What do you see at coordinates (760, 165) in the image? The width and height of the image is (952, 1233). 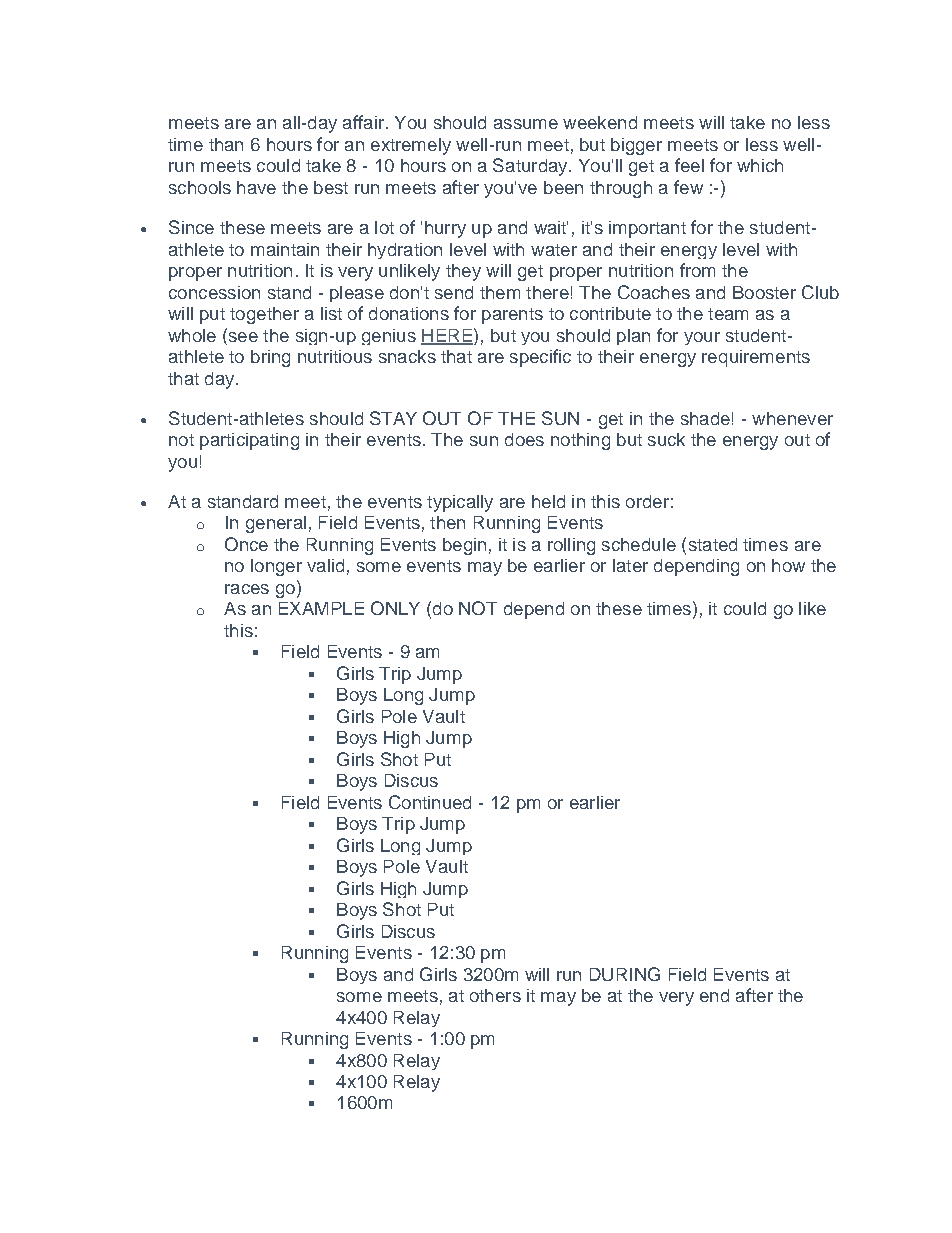 I see `which` at bounding box center [760, 165].
